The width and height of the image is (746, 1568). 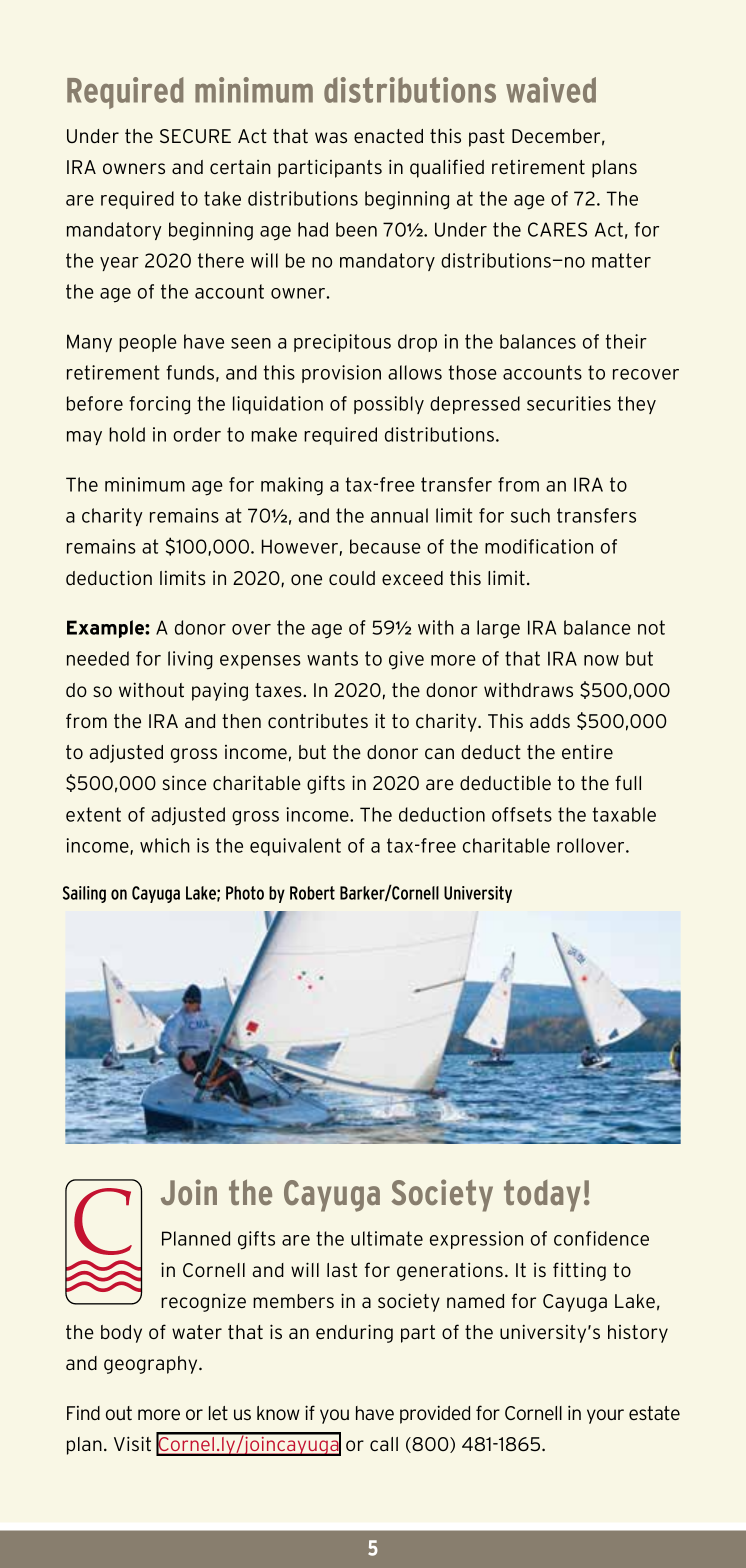 I want to click on possibly, so click(x=389, y=405).
